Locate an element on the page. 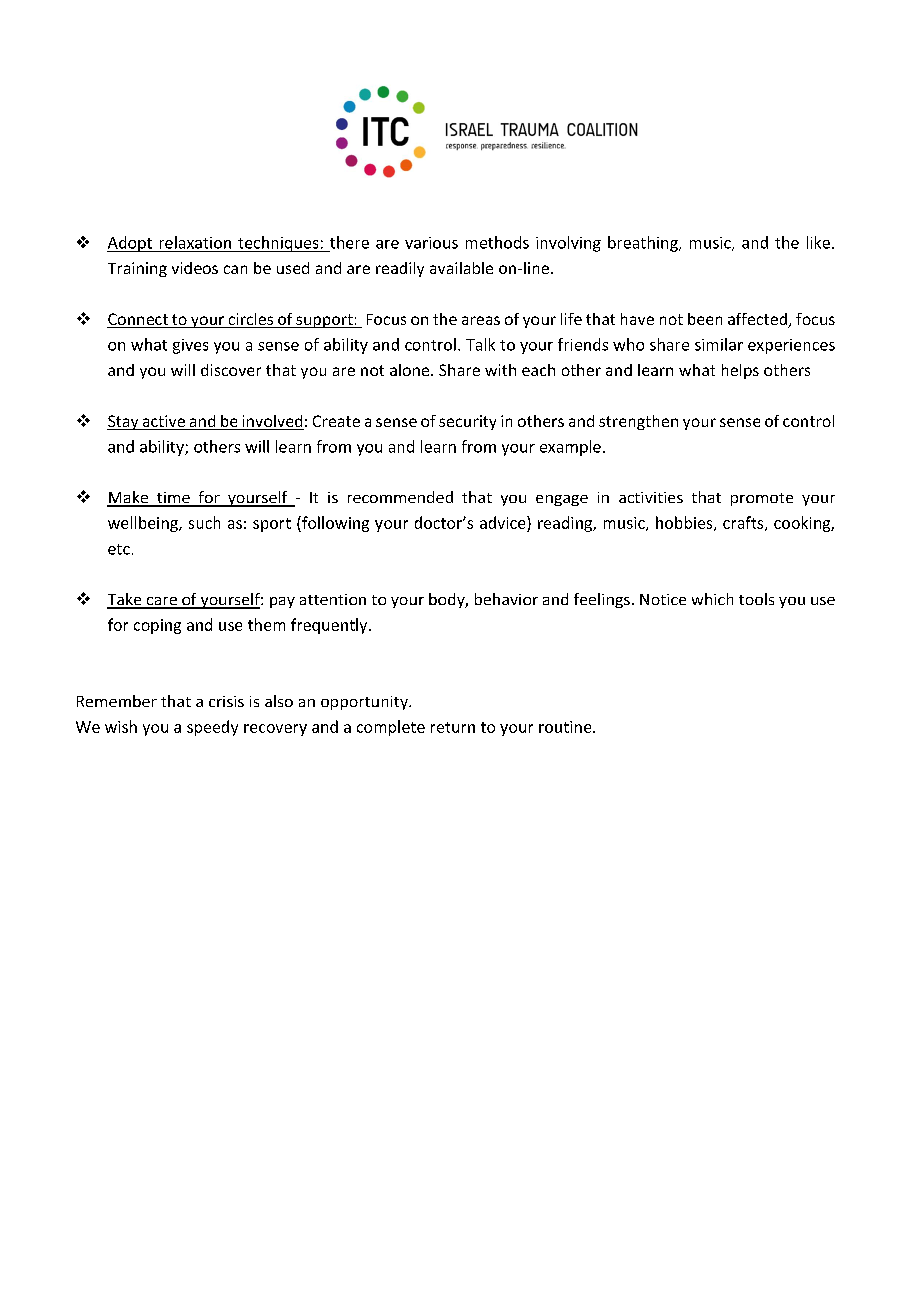  promote is located at coordinates (762, 499).
